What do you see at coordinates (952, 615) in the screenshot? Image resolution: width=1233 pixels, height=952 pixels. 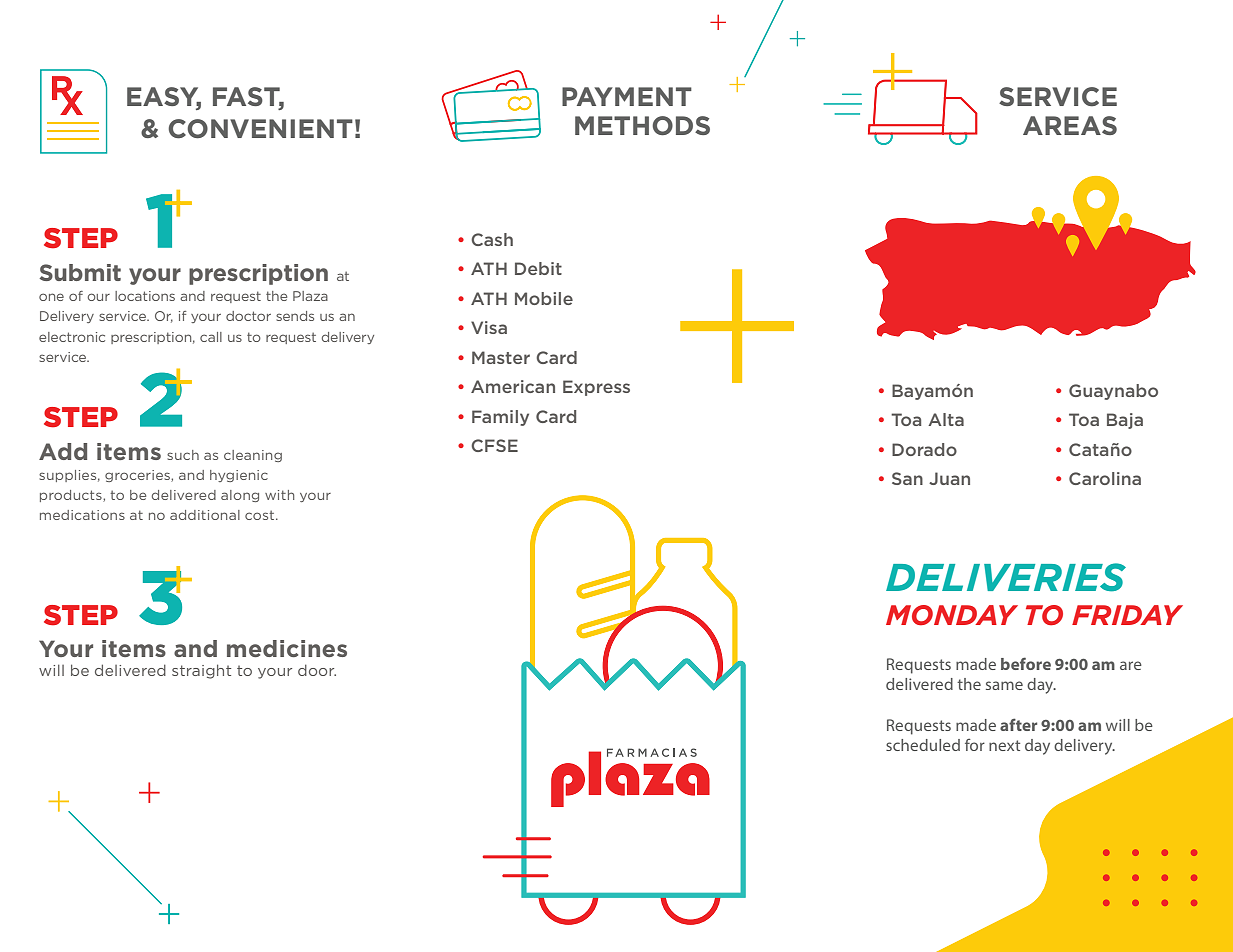 I see `MONDAY` at bounding box center [952, 615].
